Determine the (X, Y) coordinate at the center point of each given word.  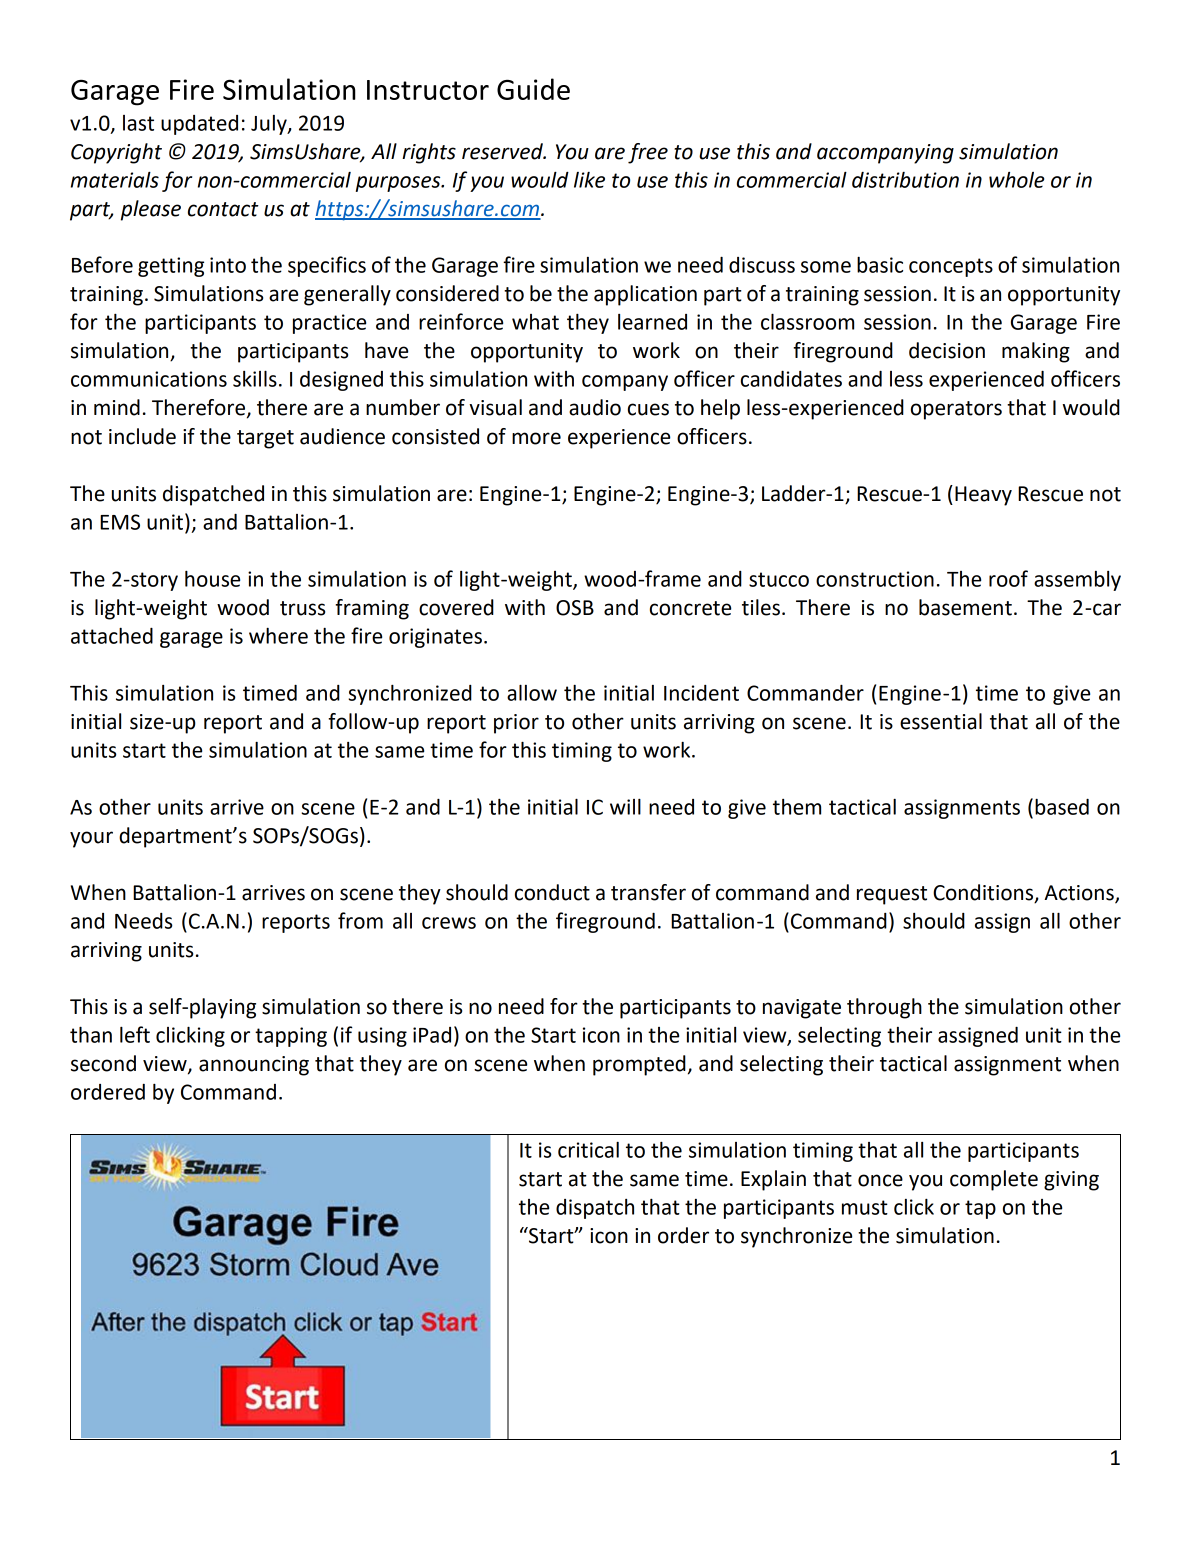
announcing (254, 1066)
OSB (575, 608)
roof (1008, 578)
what (535, 322)
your (91, 839)
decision (947, 350)
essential (941, 721)
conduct (552, 892)
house (212, 579)
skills (255, 378)
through (884, 1008)
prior (516, 724)
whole (1016, 180)
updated (199, 125)
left (135, 1034)
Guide (533, 89)
